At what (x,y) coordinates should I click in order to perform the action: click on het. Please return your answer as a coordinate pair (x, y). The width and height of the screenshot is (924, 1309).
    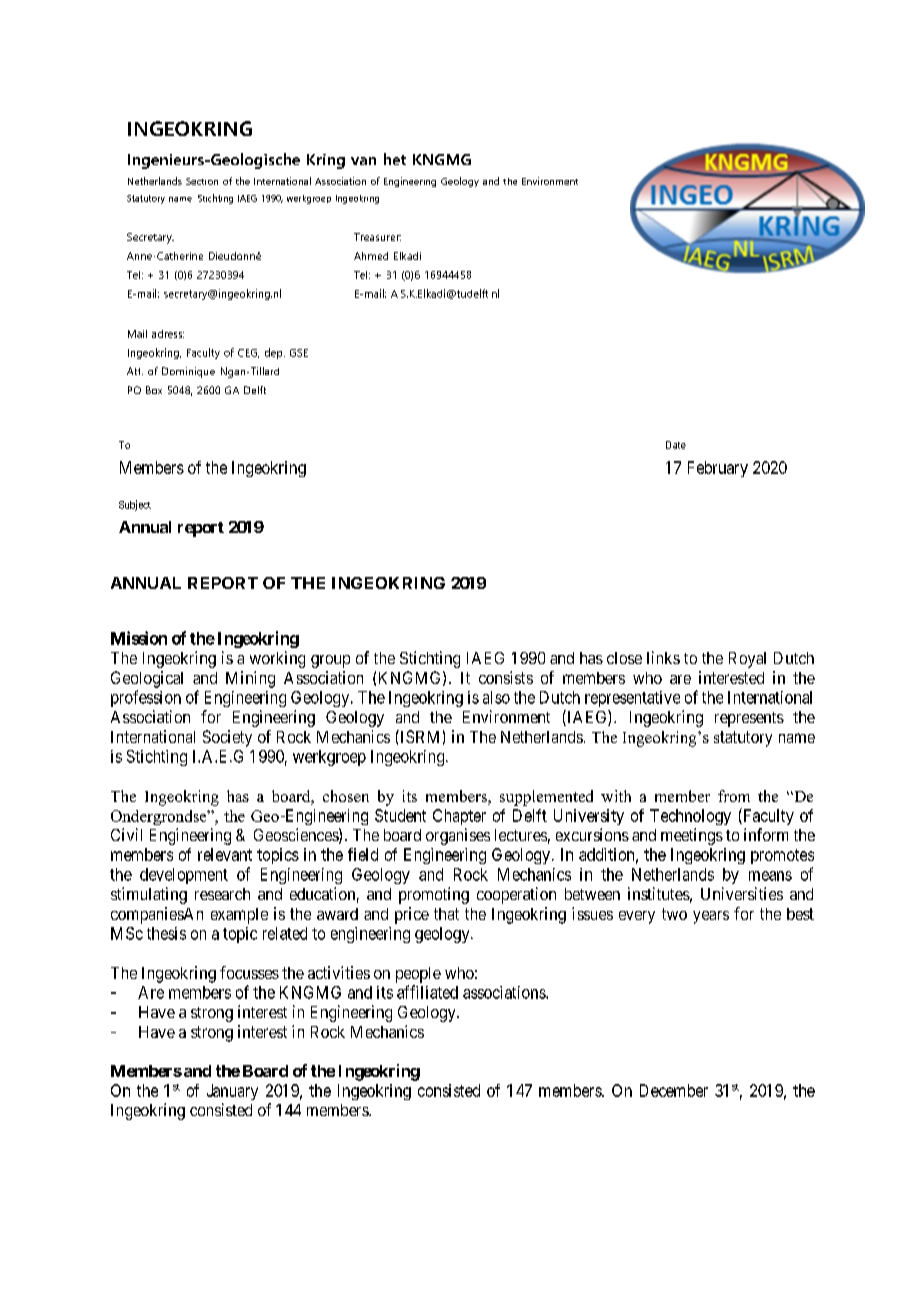
    Looking at the image, I should click on (395, 159).
